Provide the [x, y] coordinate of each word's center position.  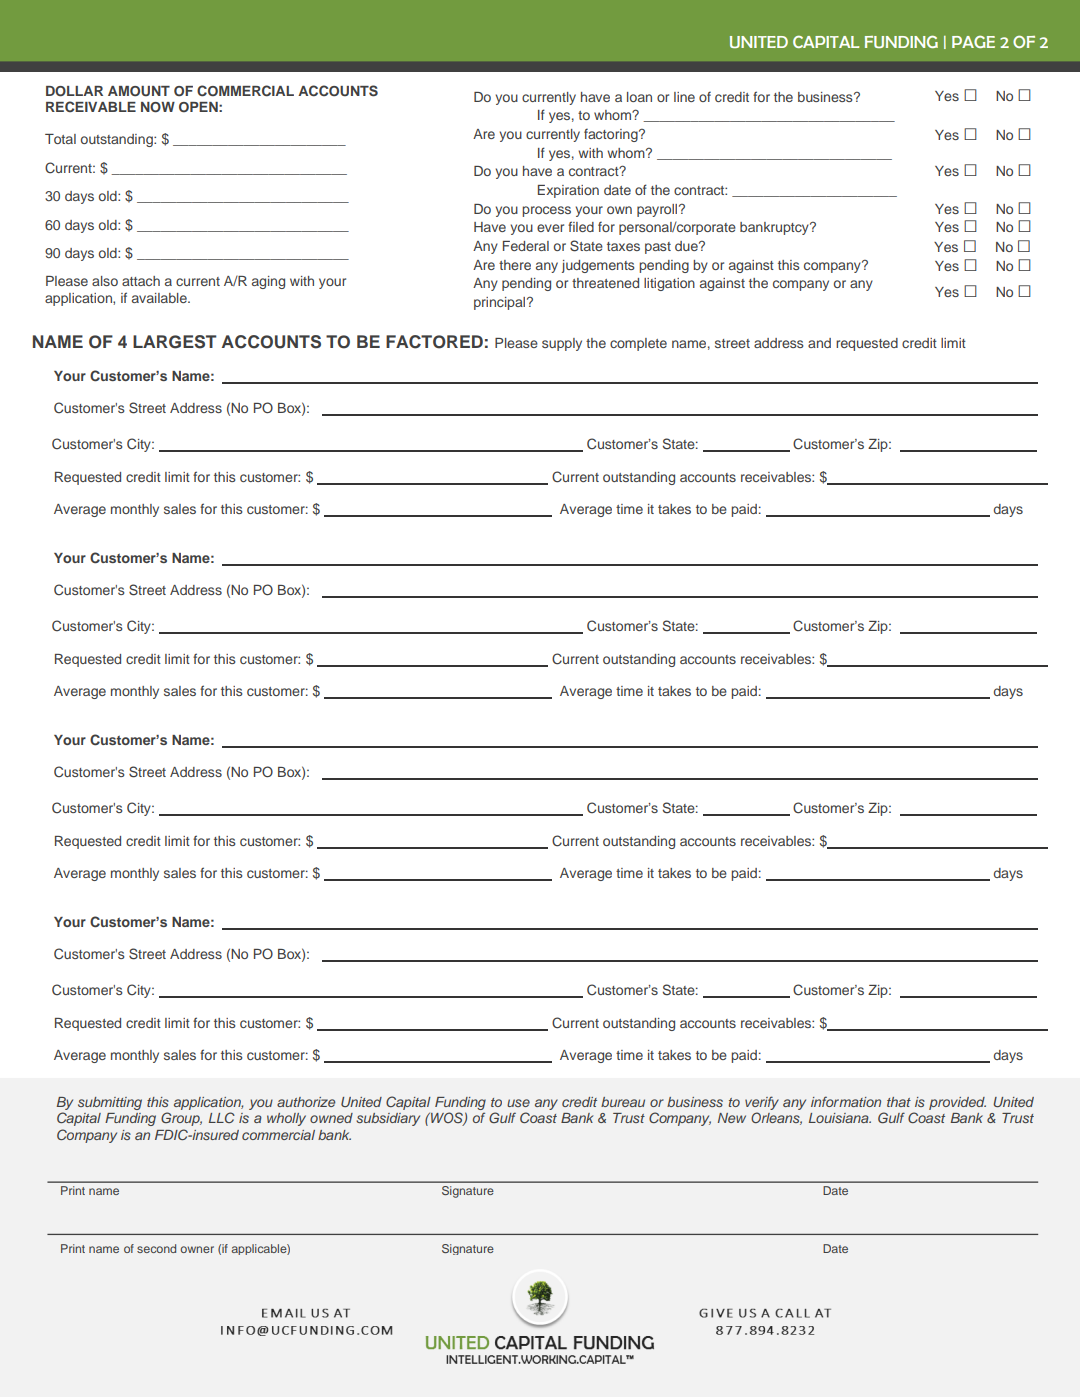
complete [638, 344]
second [156, 1248]
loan [639, 97]
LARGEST [175, 342]
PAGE [973, 42]
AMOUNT [139, 91]
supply [562, 344]
